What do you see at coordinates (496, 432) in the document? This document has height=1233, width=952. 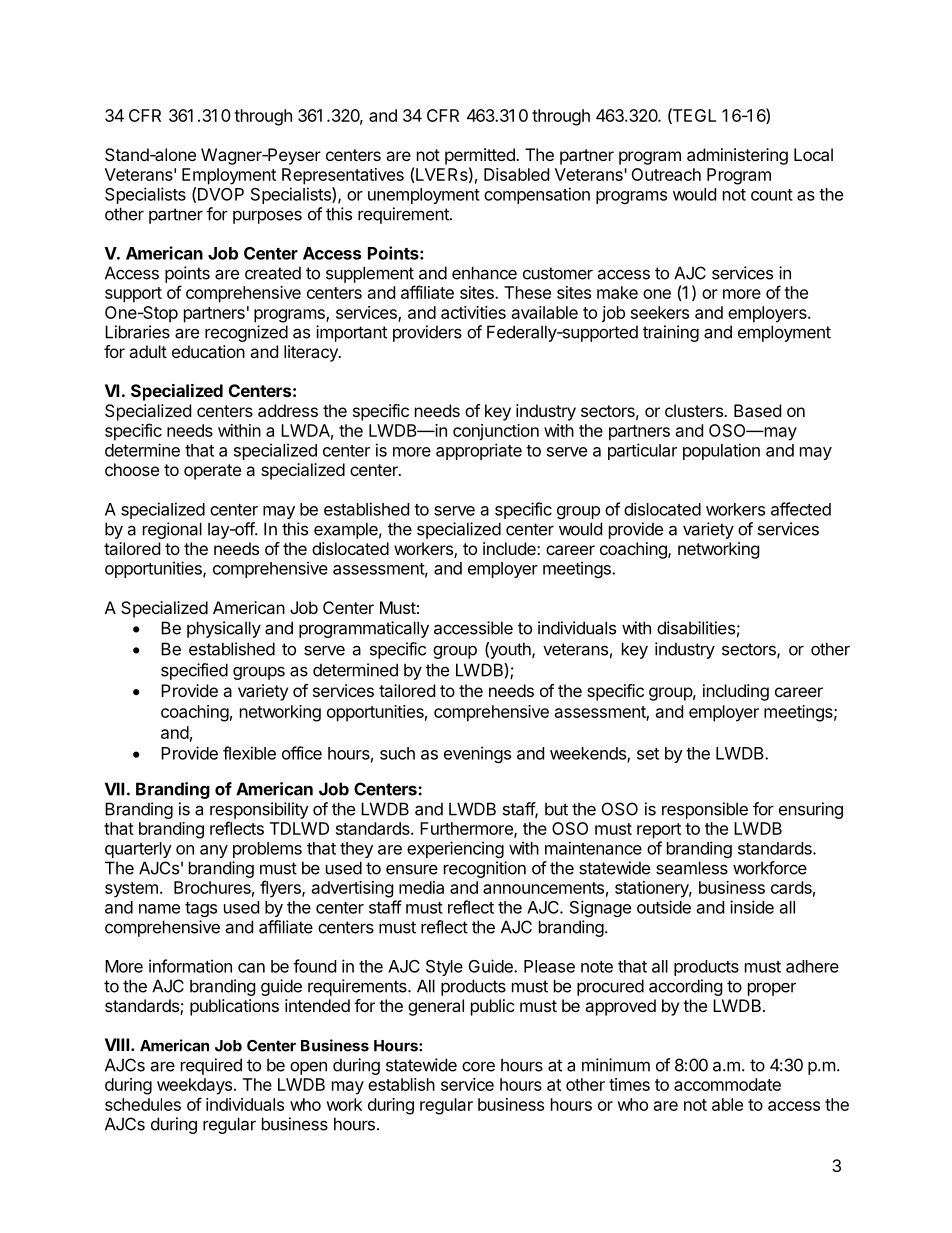 I see `conjunction` at bounding box center [496, 432].
